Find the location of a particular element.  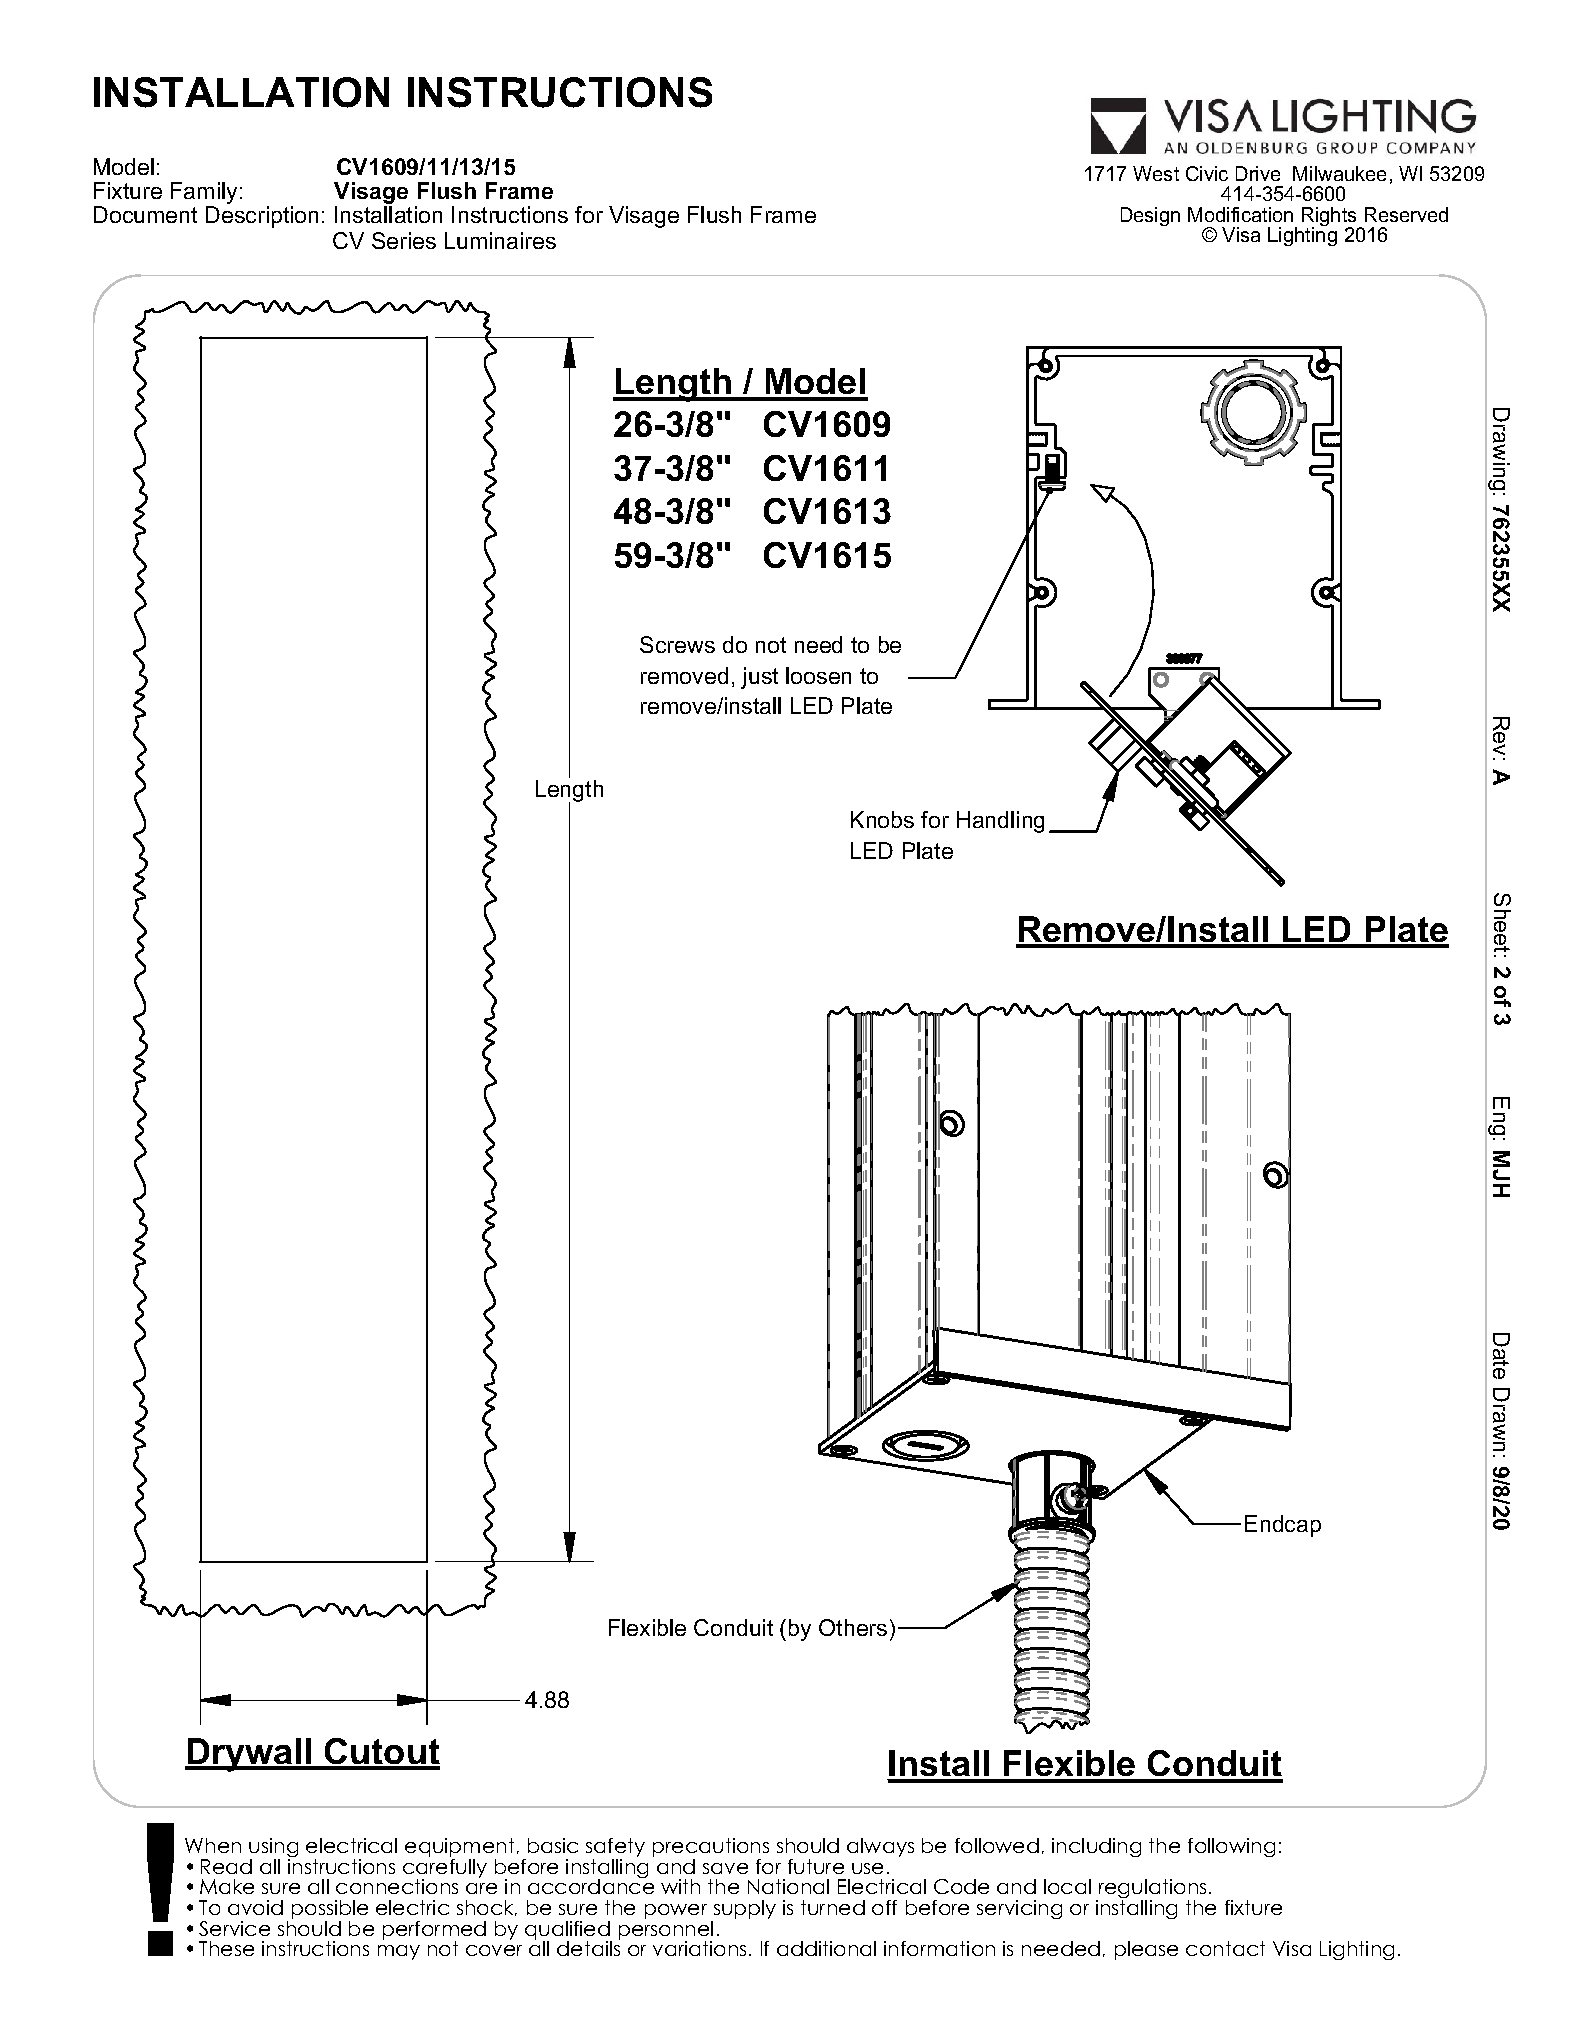

just is located at coordinates (759, 678).
